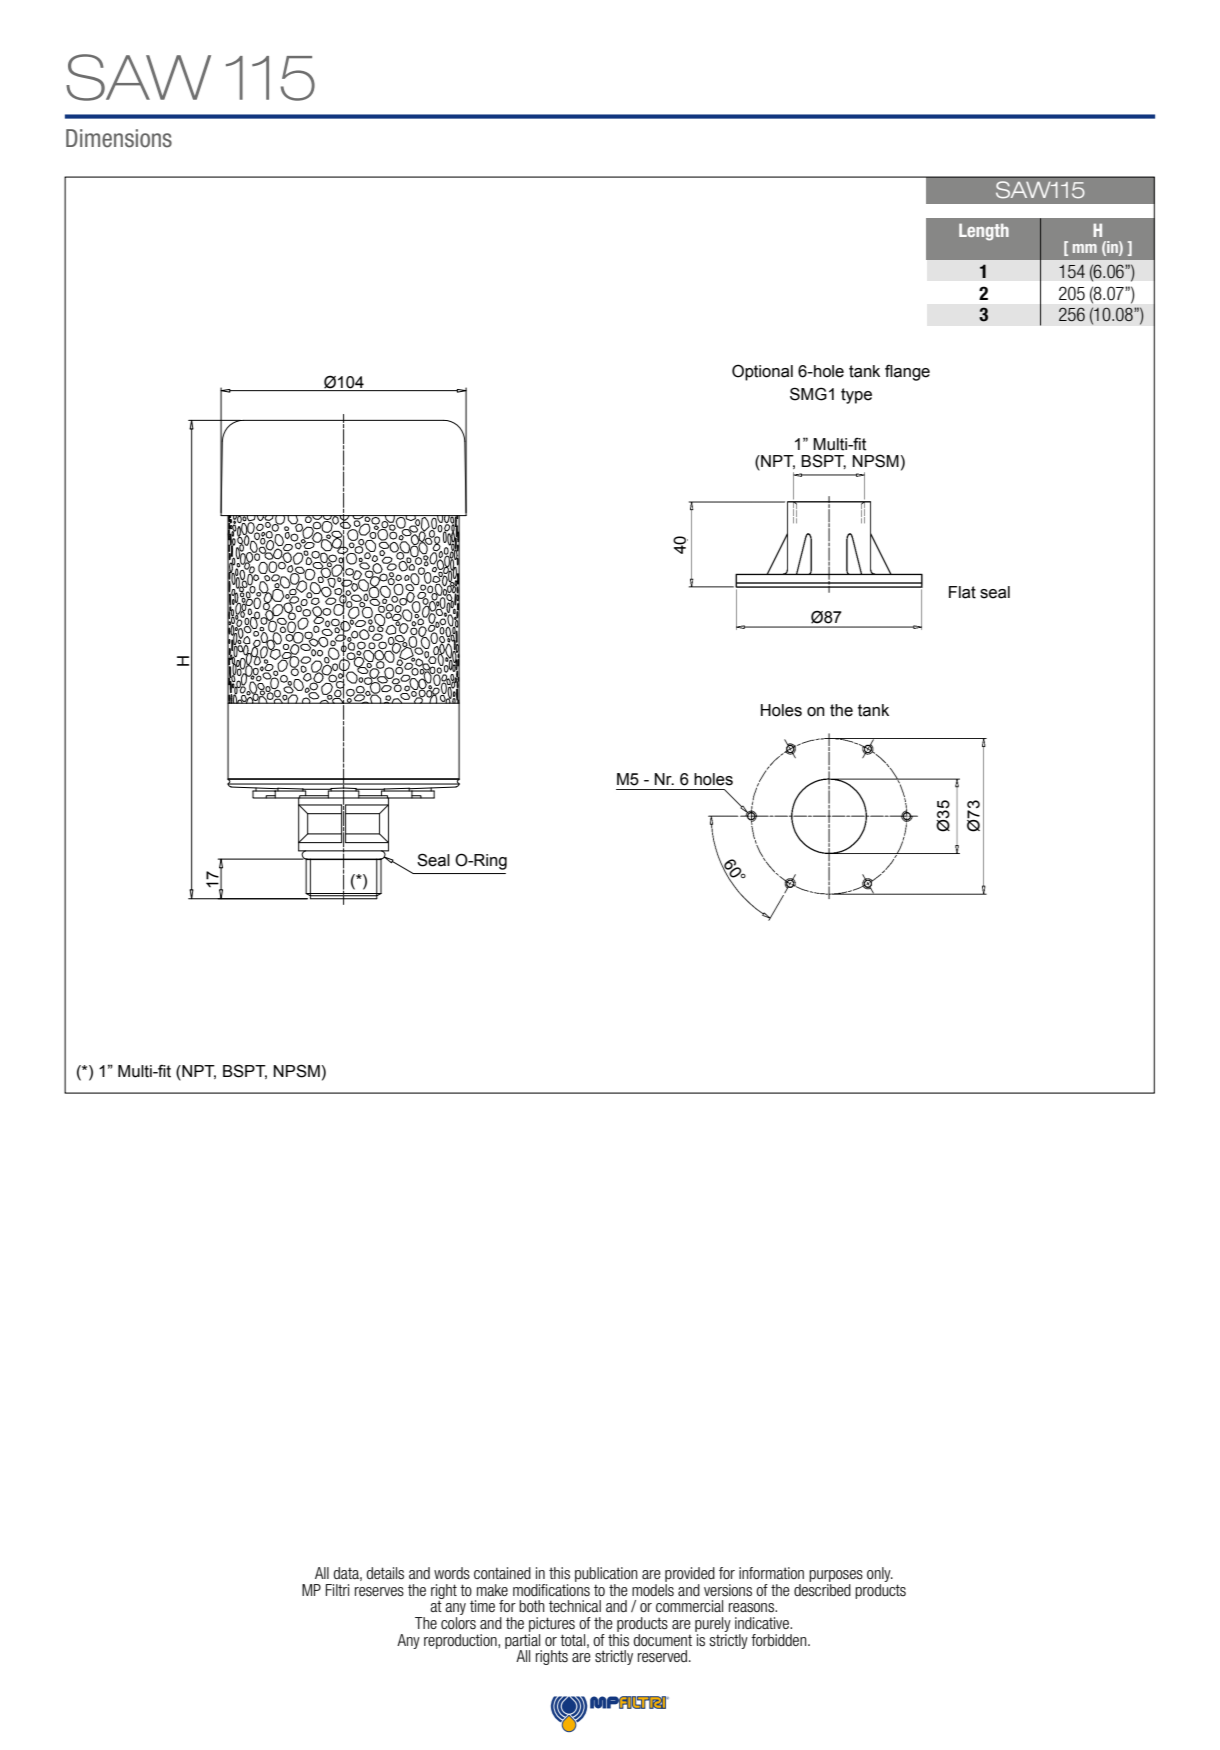  I want to click on purposes, so click(836, 1577).
